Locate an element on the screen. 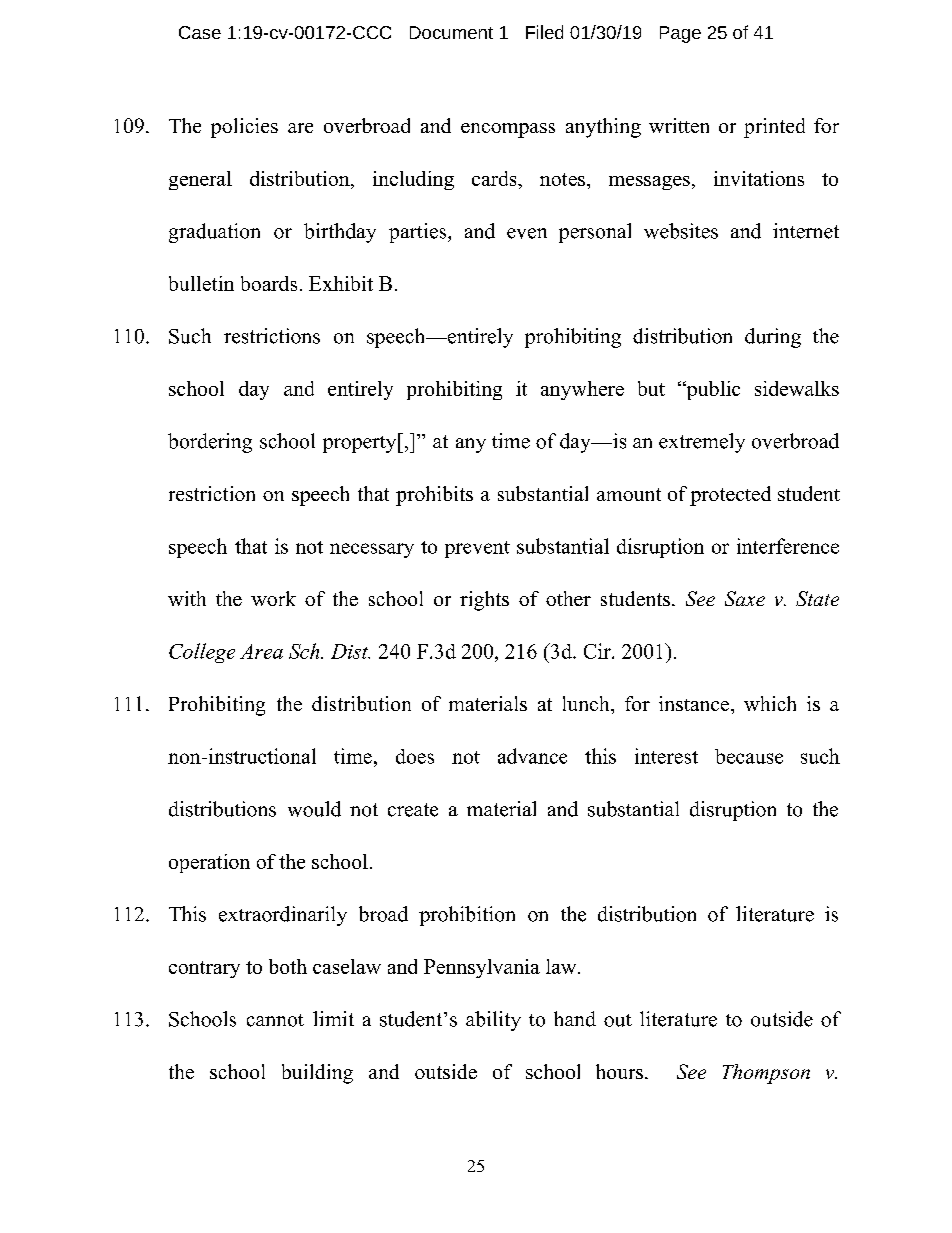 The width and height of the screenshot is (952, 1233). Filed is located at coordinates (544, 32).
